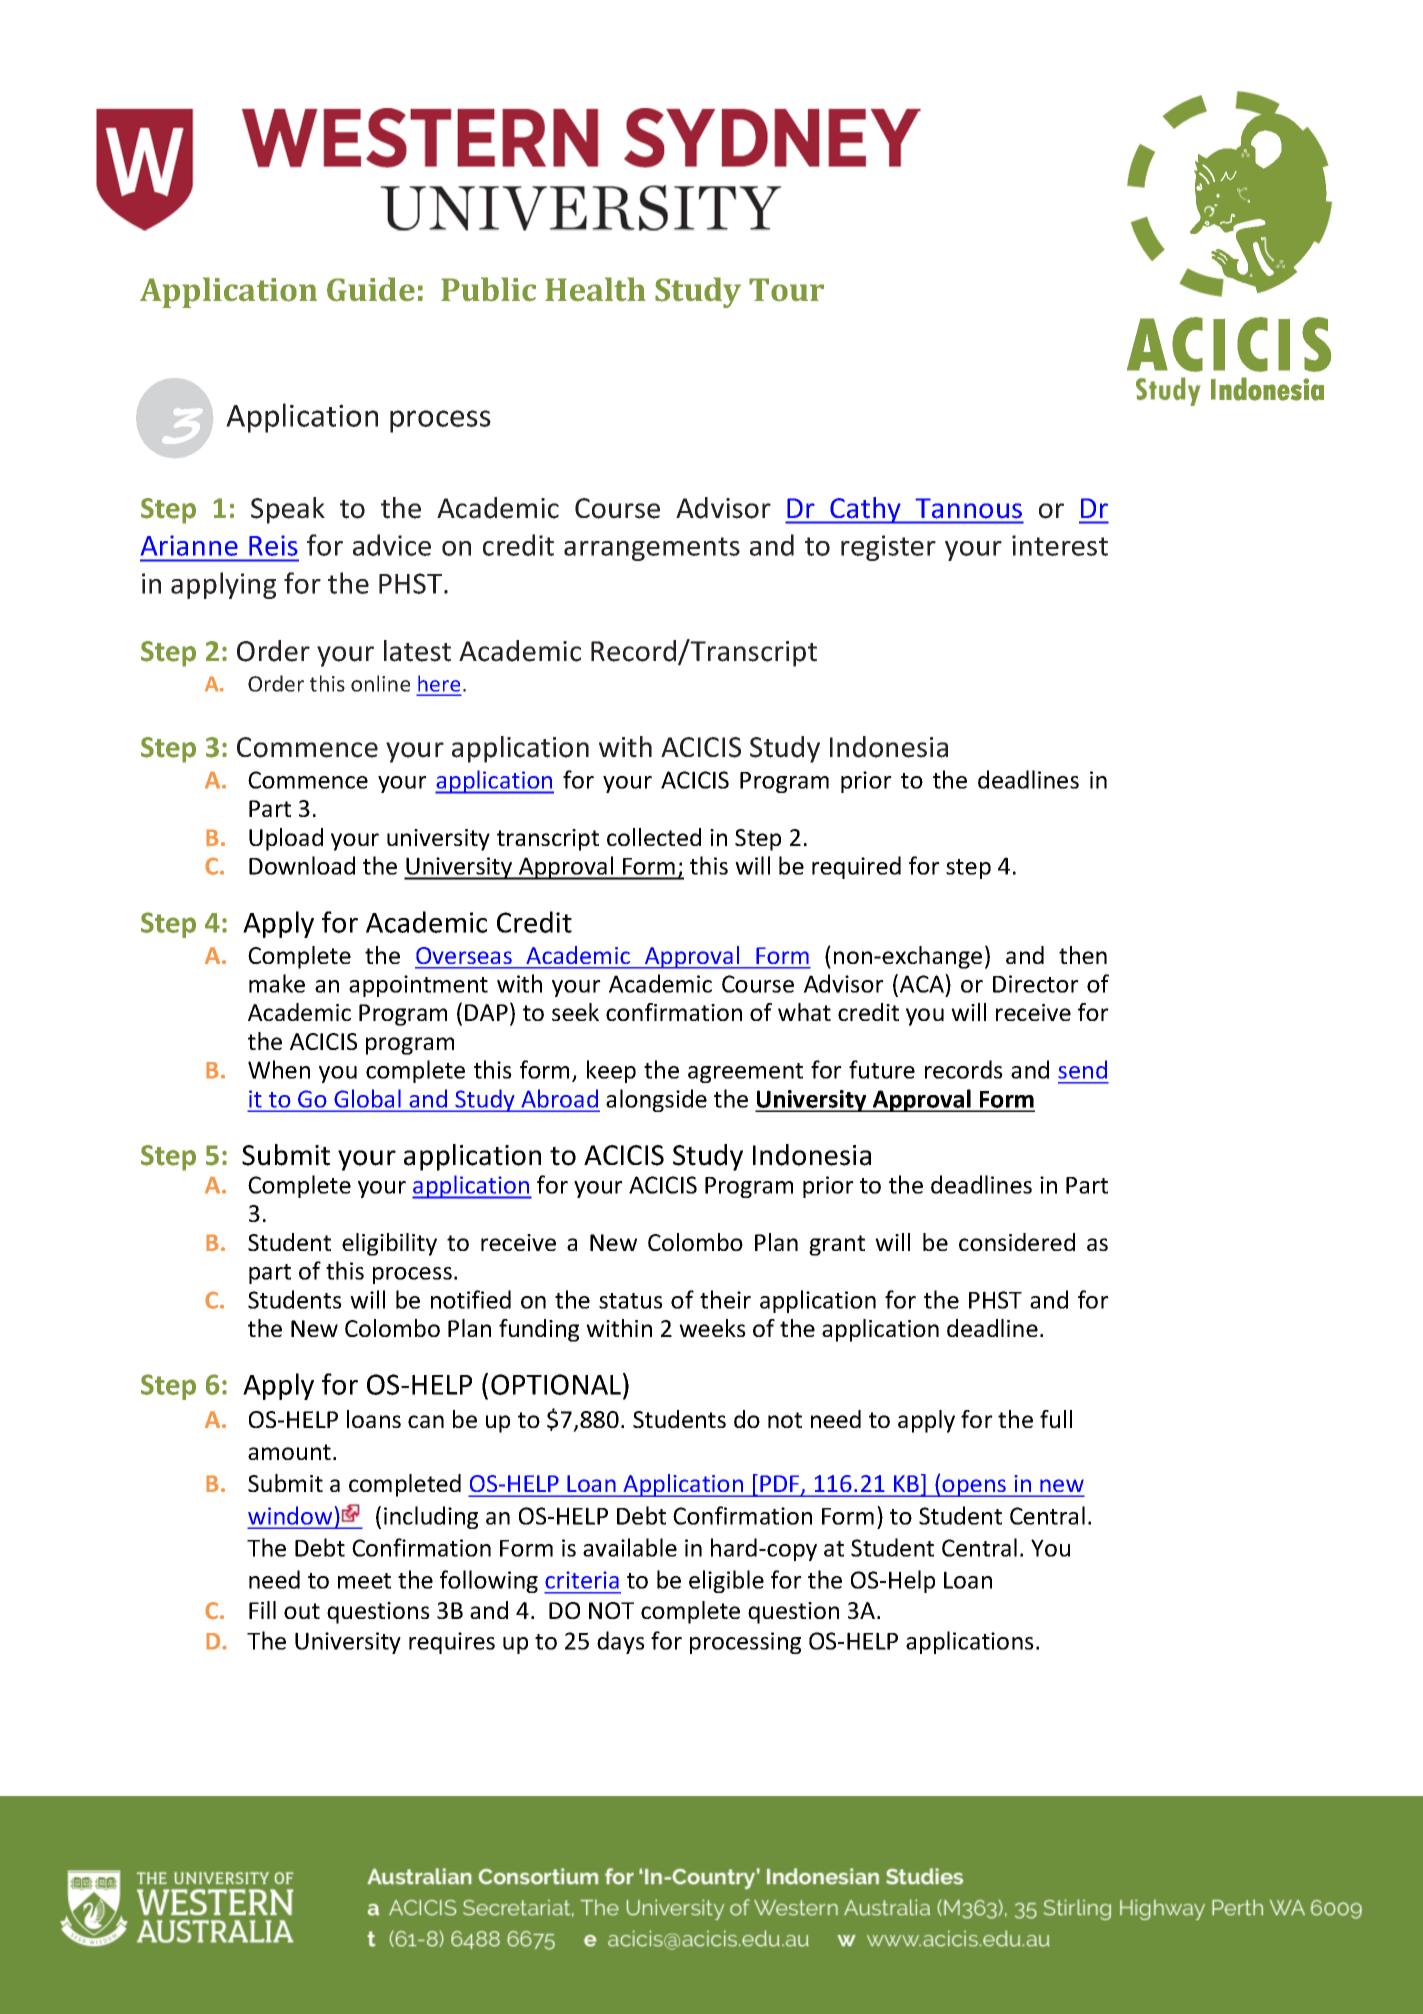 This screenshot has height=2014, width=1423. I want to click on arrangements, so click(652, 549).
